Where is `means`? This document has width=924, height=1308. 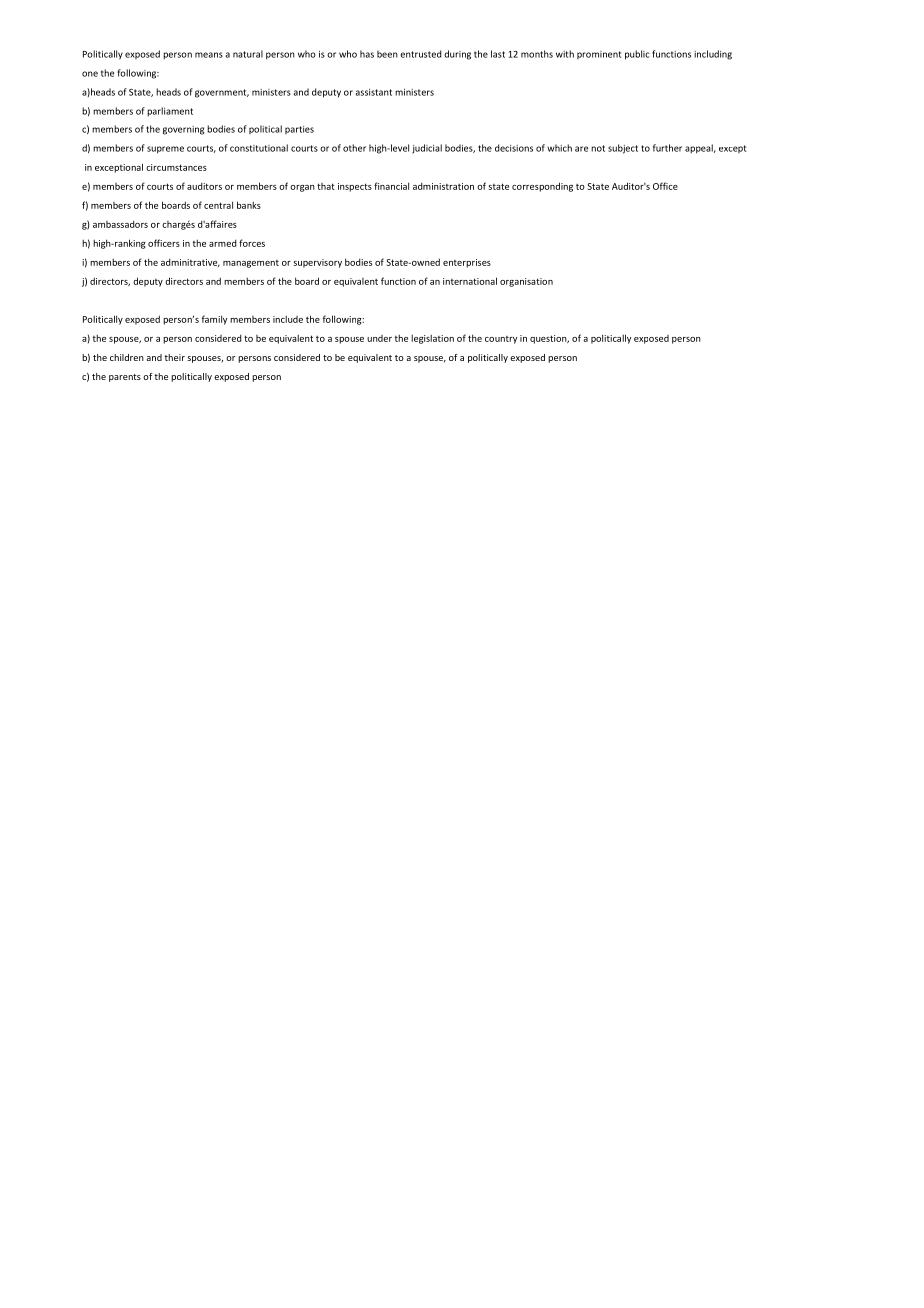 means is located at coordinates (209, 55).
